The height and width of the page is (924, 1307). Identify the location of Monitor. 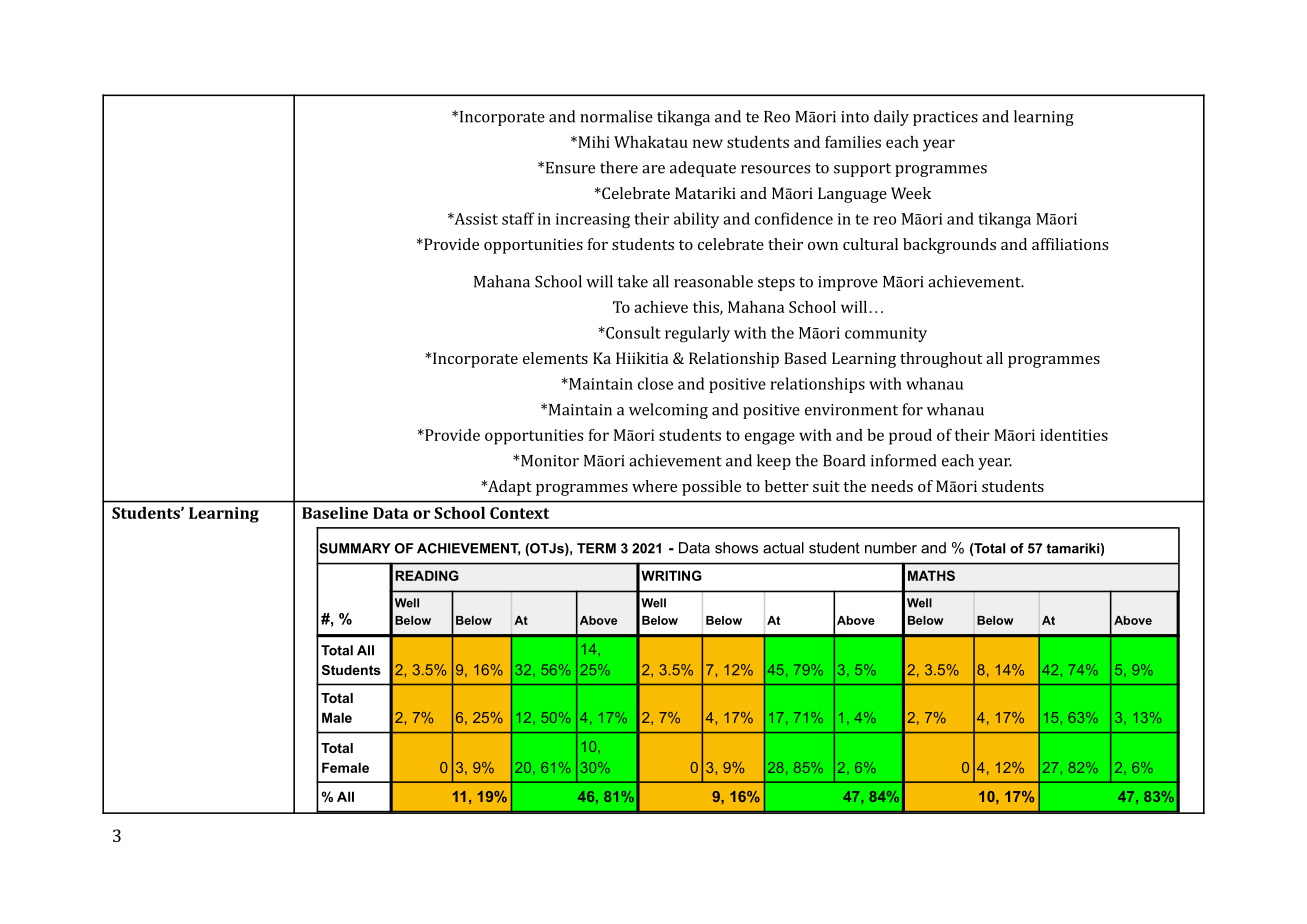
(550, 461).
